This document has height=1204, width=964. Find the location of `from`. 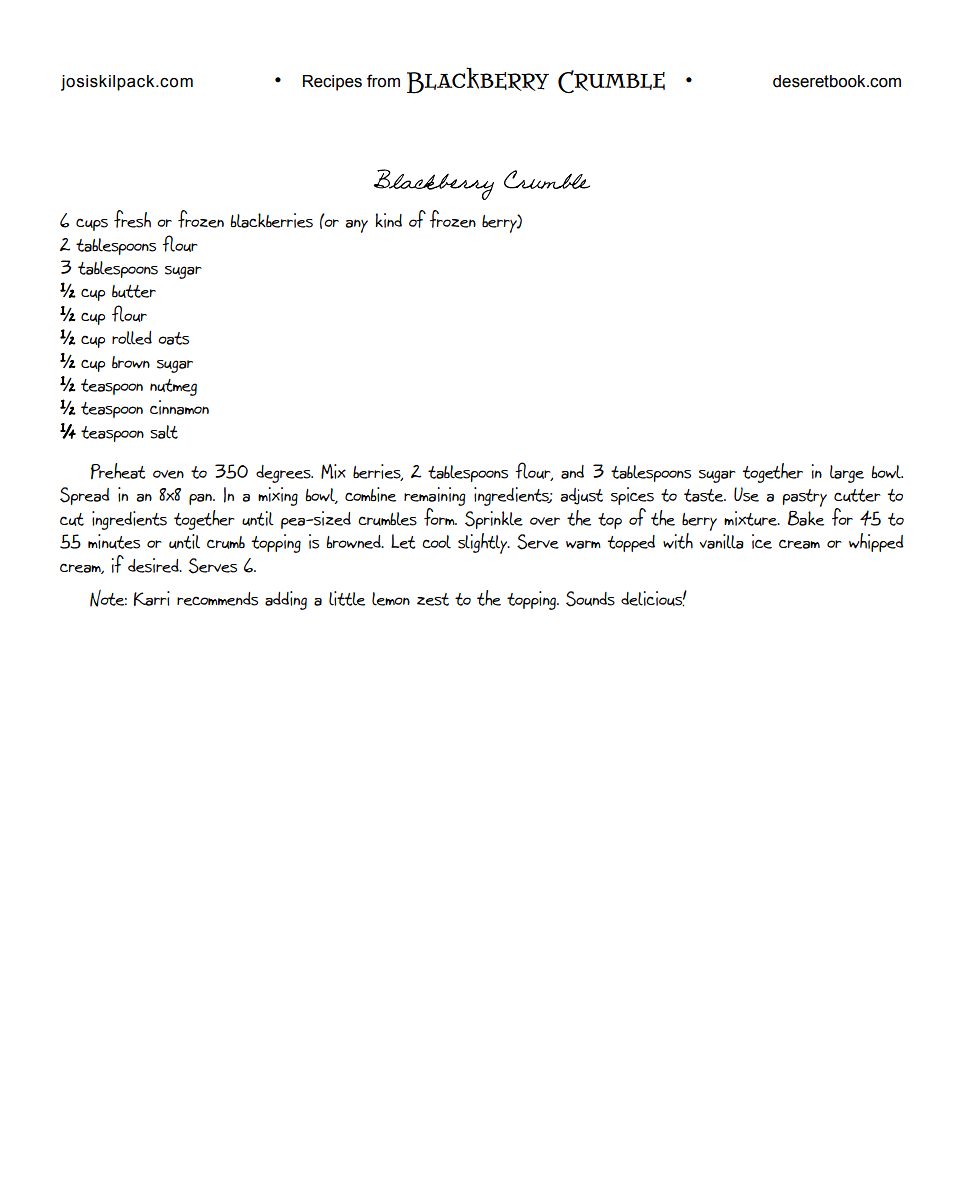

from is located at coordinates (383, 81).
